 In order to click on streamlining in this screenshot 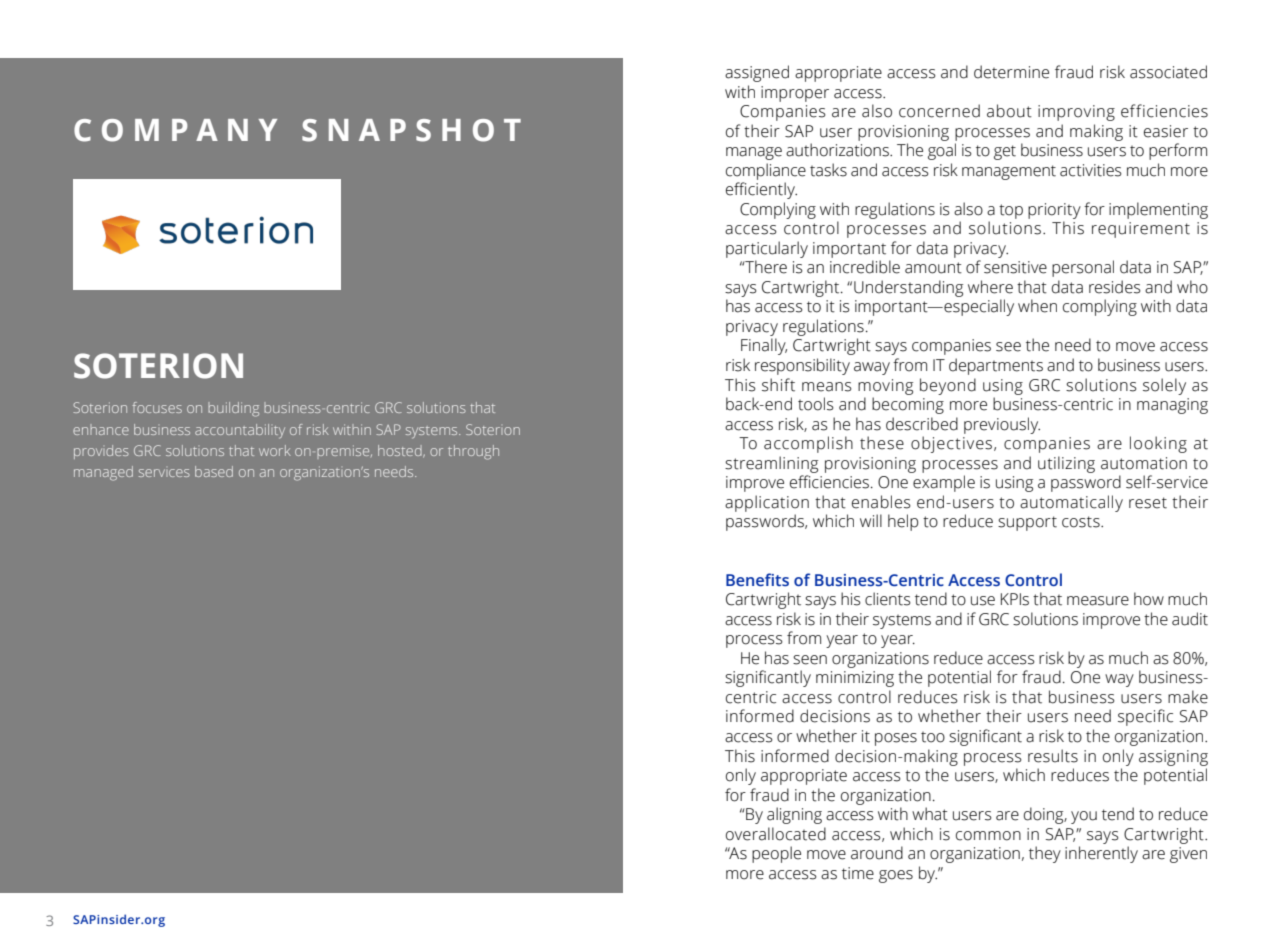, I will do `click(771, 464)`.
